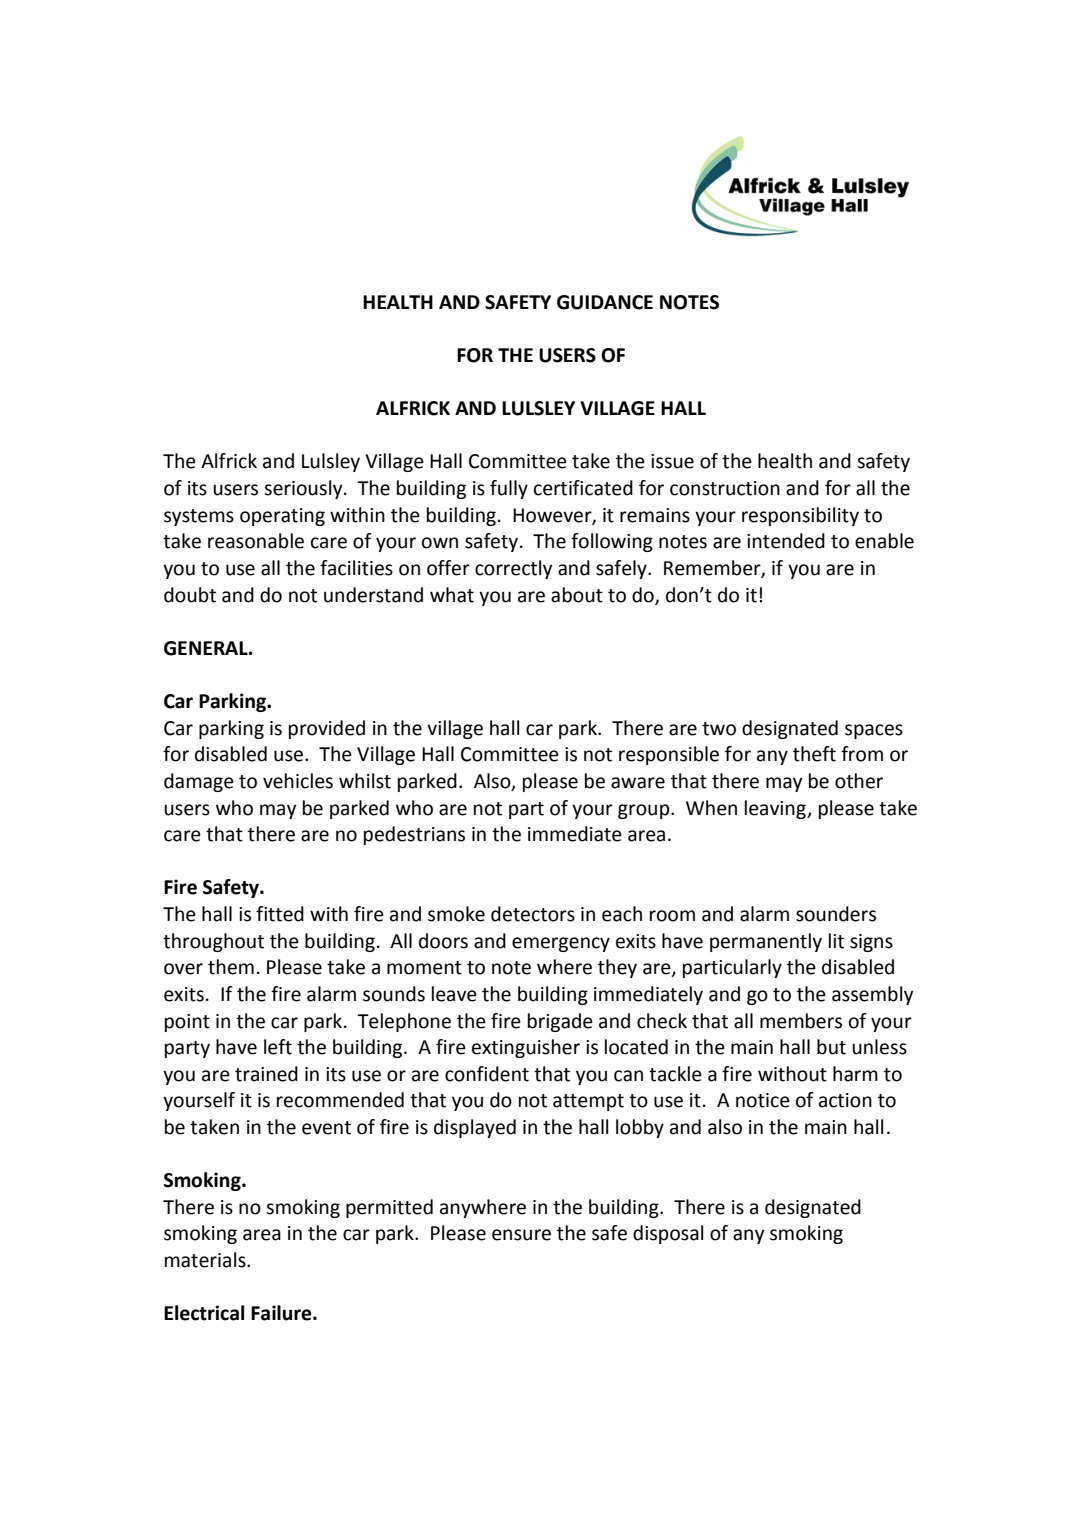  I want to click on issue, so click(672, 461).
